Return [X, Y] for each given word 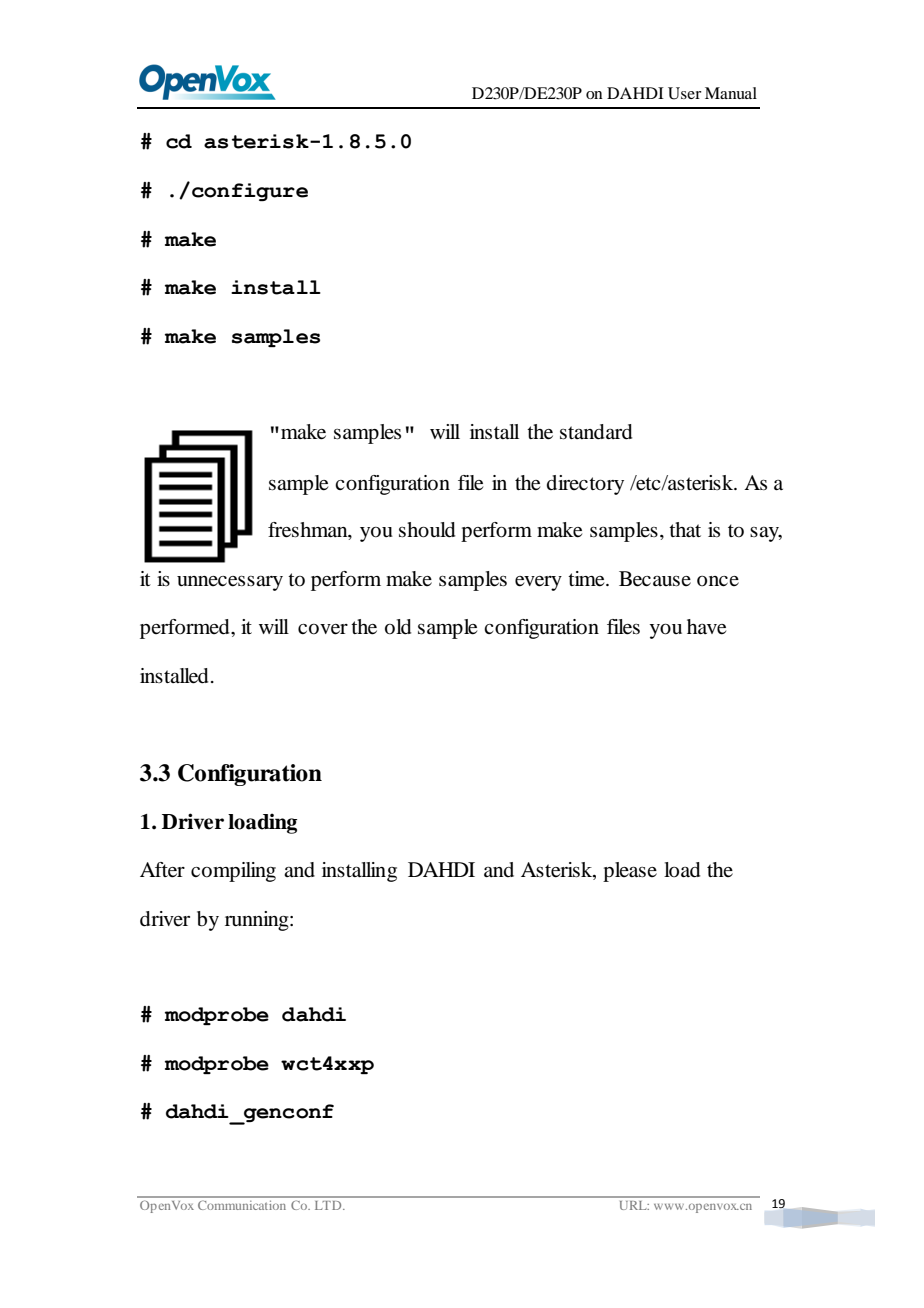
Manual [731, 93]
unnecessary [230, 583]
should [427, 530]
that [685, 530]
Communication [241, 1205]
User [684, 93]
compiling [233, 872]
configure [250, 192]
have [706, 627]
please [630, 872]
